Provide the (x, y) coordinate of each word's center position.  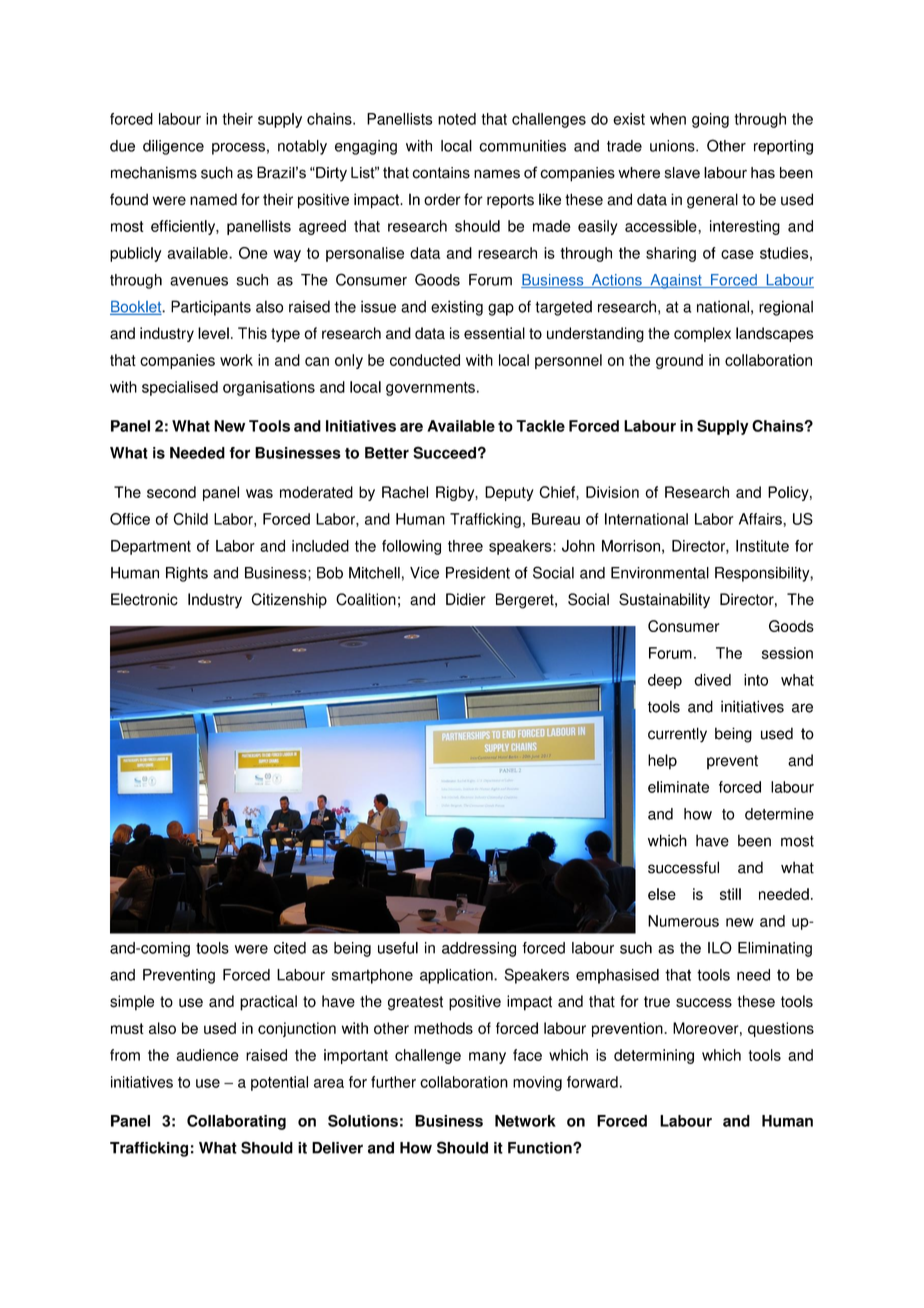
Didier (466, 599)
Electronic (144, 599)
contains (441, 173)
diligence (173, 147)
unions (673, 146)
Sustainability (664, 601)
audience (207, 1055)
